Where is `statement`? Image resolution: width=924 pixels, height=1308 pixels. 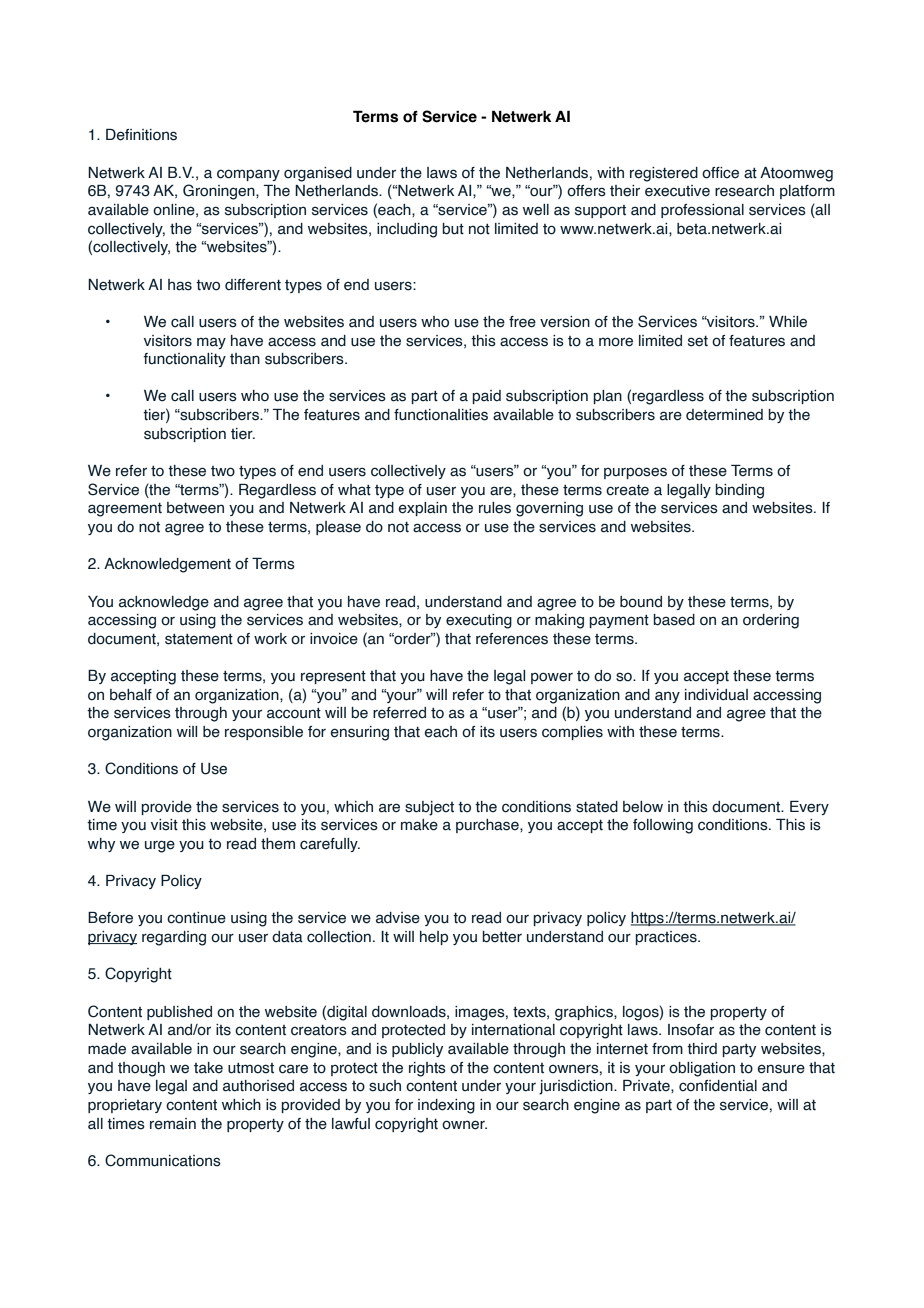
statement is located at coordinates (199, 639).
